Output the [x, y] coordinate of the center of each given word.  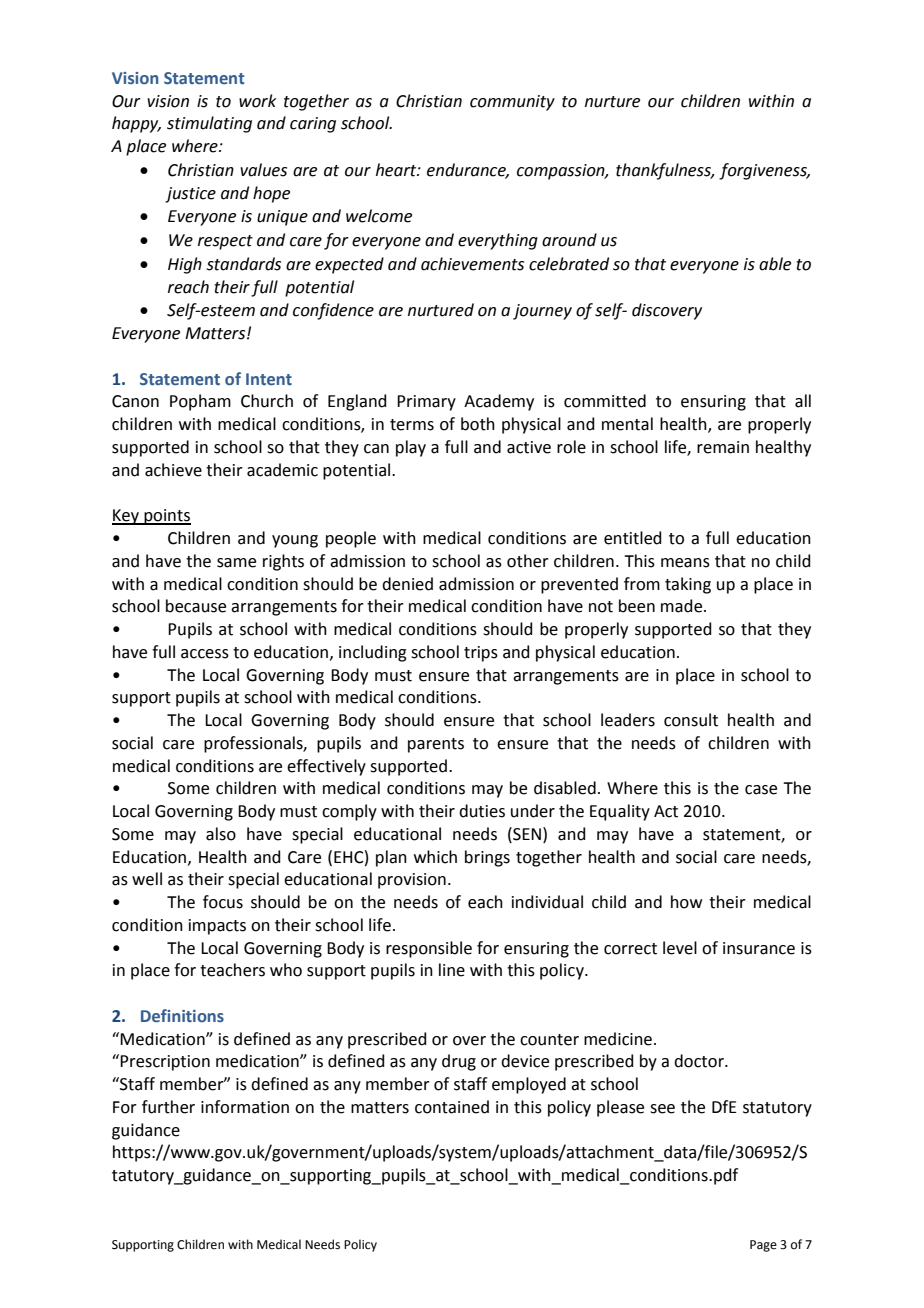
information [245, 1107]
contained [452, 1107]
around [569, 240]
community [512, 103]
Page [763, 1246]
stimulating [209, 124]
